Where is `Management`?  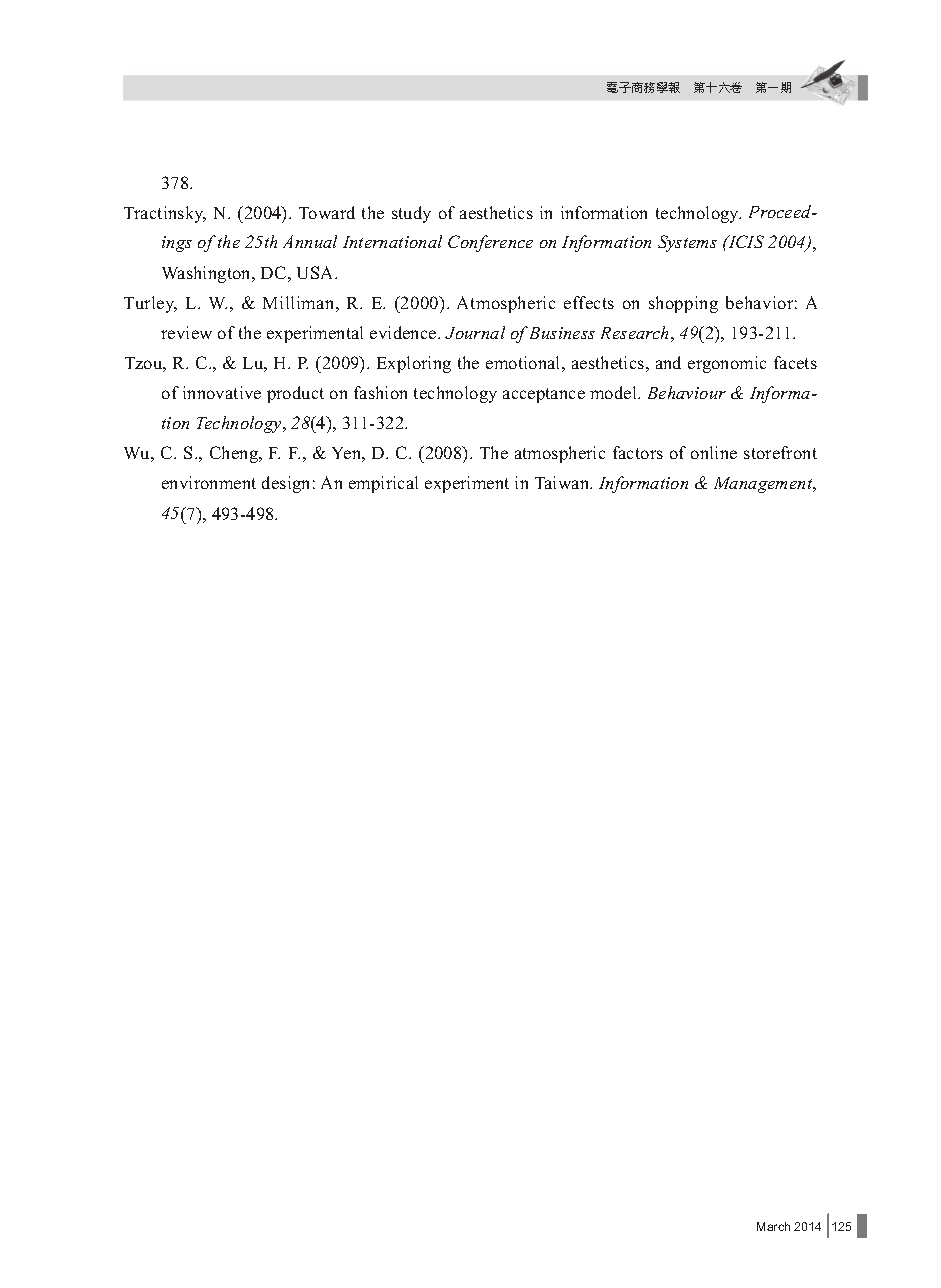 Management is located at coordinates (764, 485).
